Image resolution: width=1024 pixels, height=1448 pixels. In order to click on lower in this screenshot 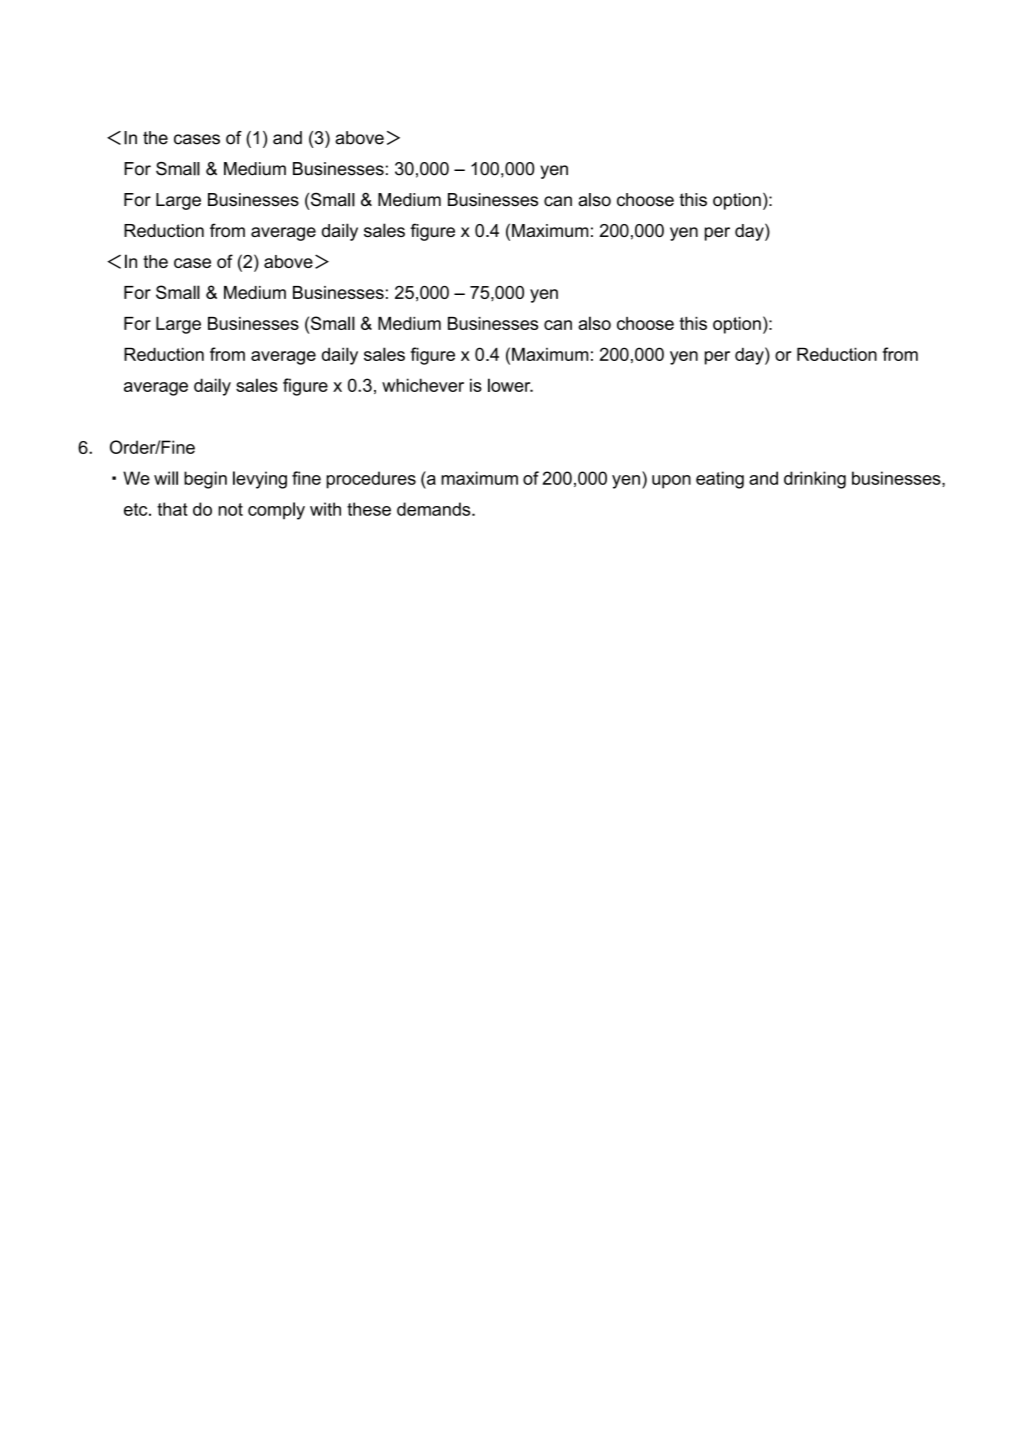, I will do `click(510, 385)`.
